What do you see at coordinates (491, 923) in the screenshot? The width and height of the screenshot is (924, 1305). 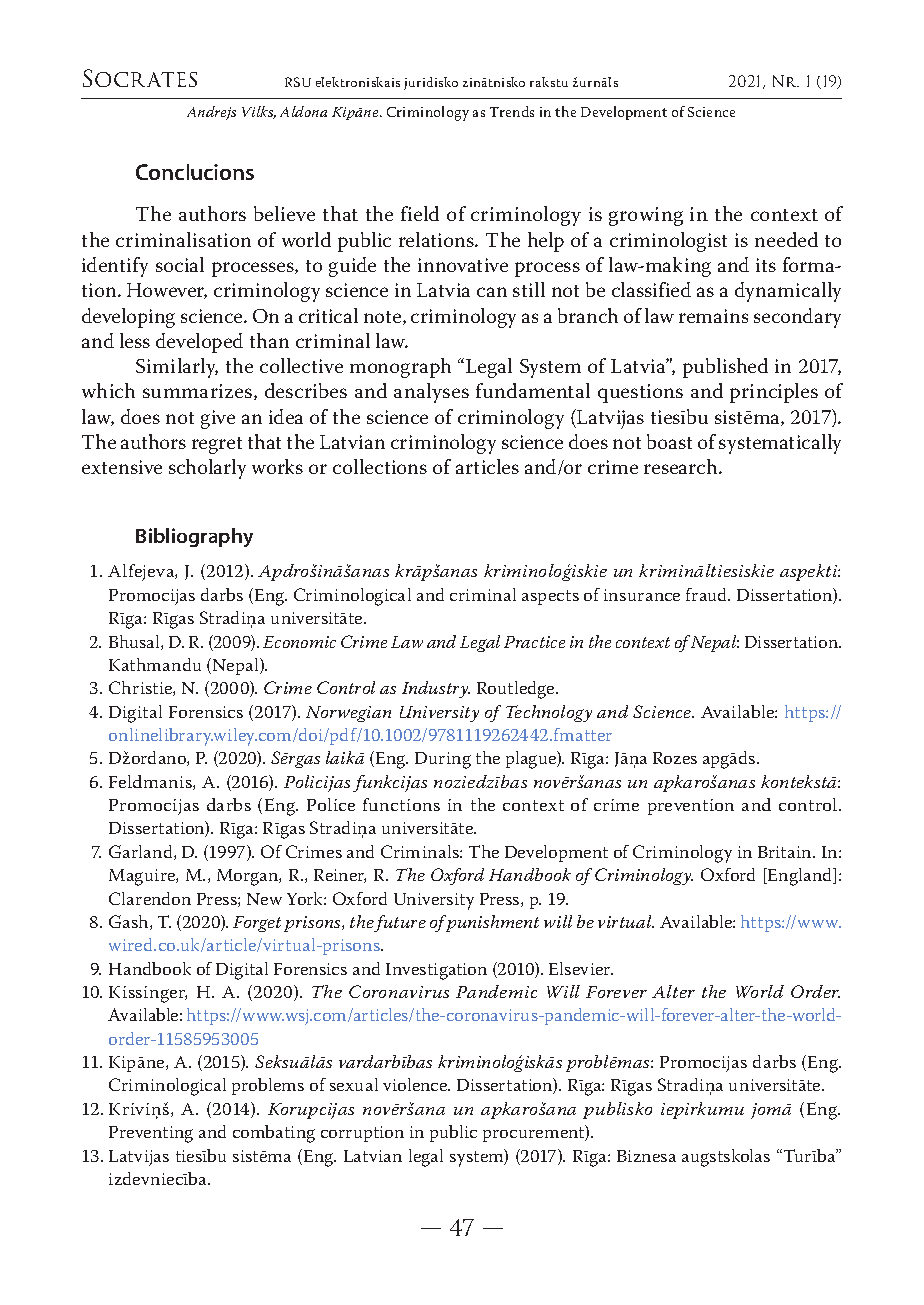 I see `punishment` at bounding box center [491, 923].
